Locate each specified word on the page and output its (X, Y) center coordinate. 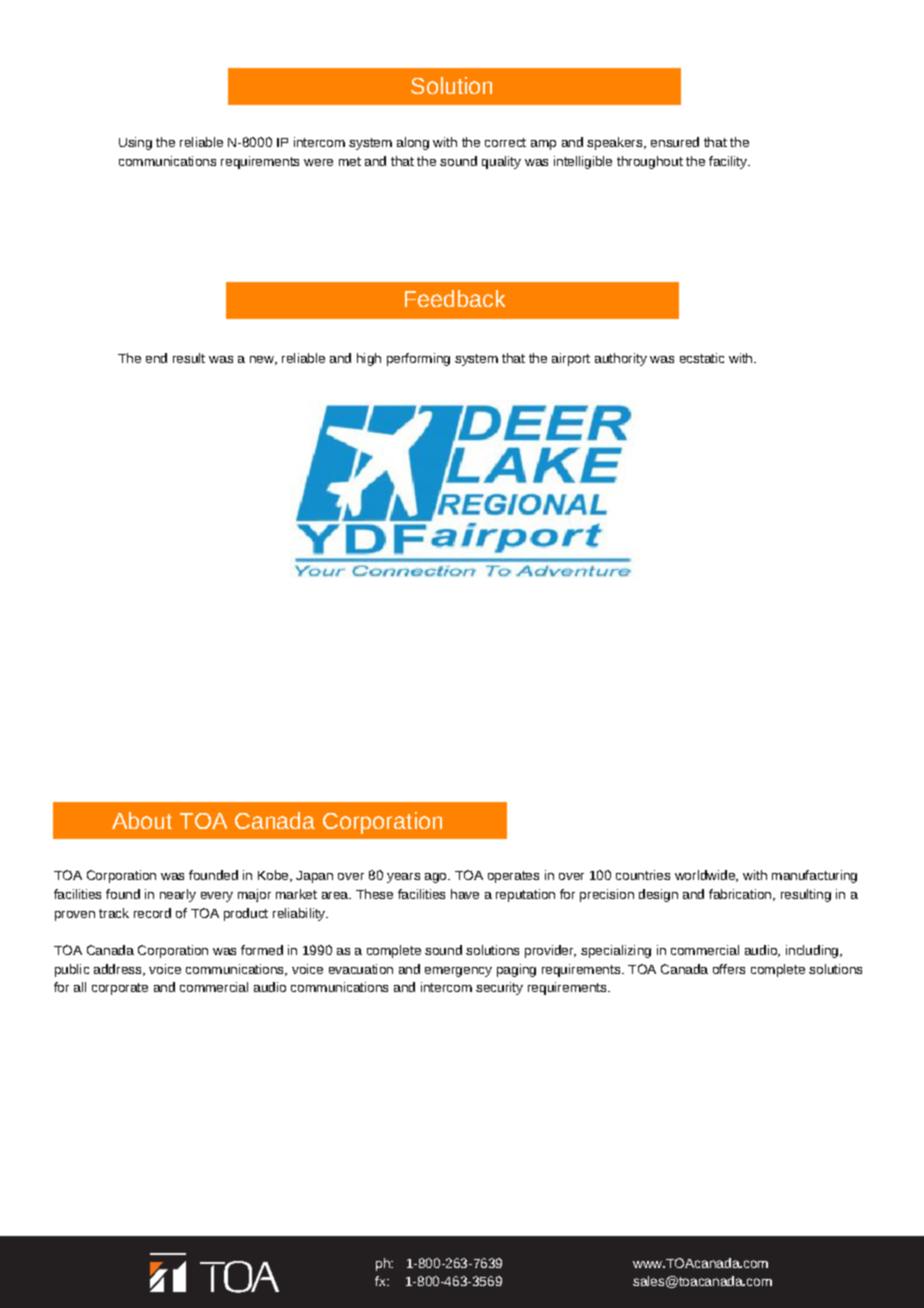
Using (135, 143)
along (413, 143)
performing (418, 359)
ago (437, 878)
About (142, 820)
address (119, 970)
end (156, 358)
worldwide (706, 876)
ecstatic (702, 358)
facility (729, 162)
